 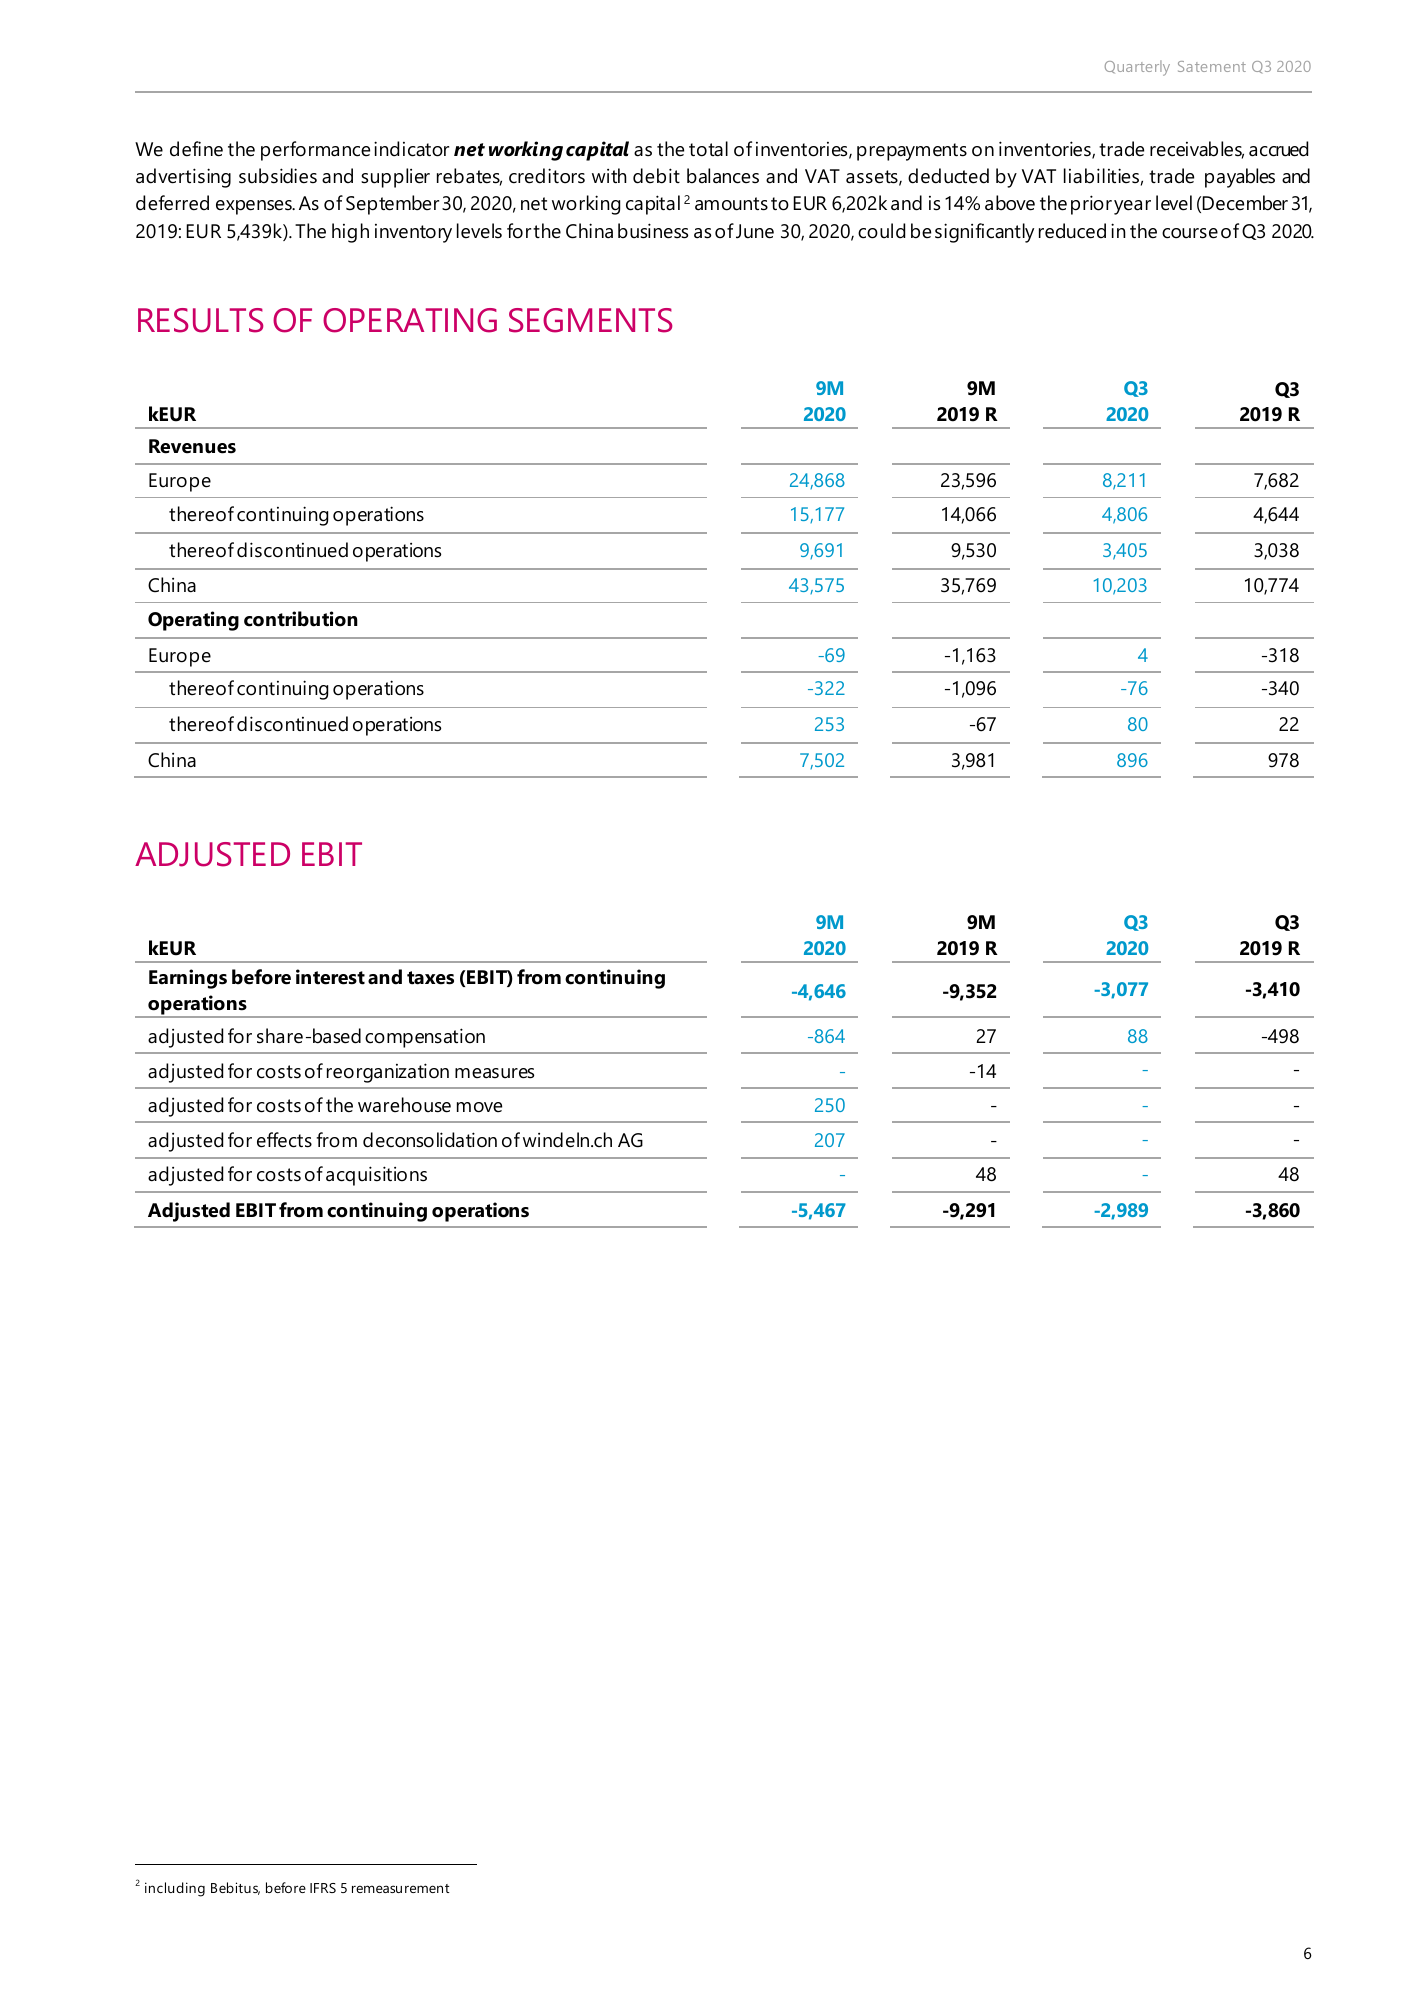 What do you see at coordinates (708, 149) in the page?
I see `total` at bounding box center [708, 149].
